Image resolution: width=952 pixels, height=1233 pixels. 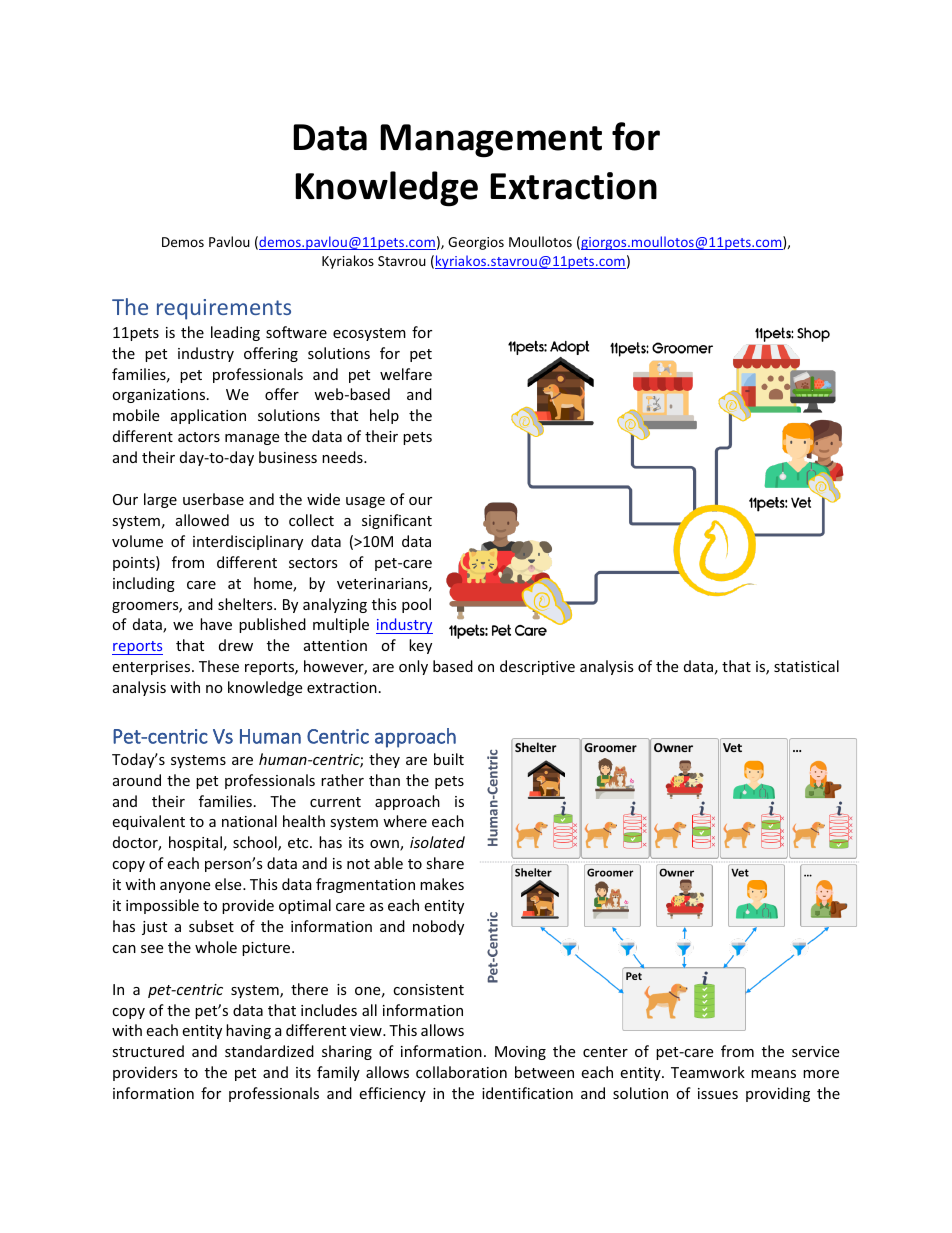 I want to click on Georgios, so click(x=476, y=243).
